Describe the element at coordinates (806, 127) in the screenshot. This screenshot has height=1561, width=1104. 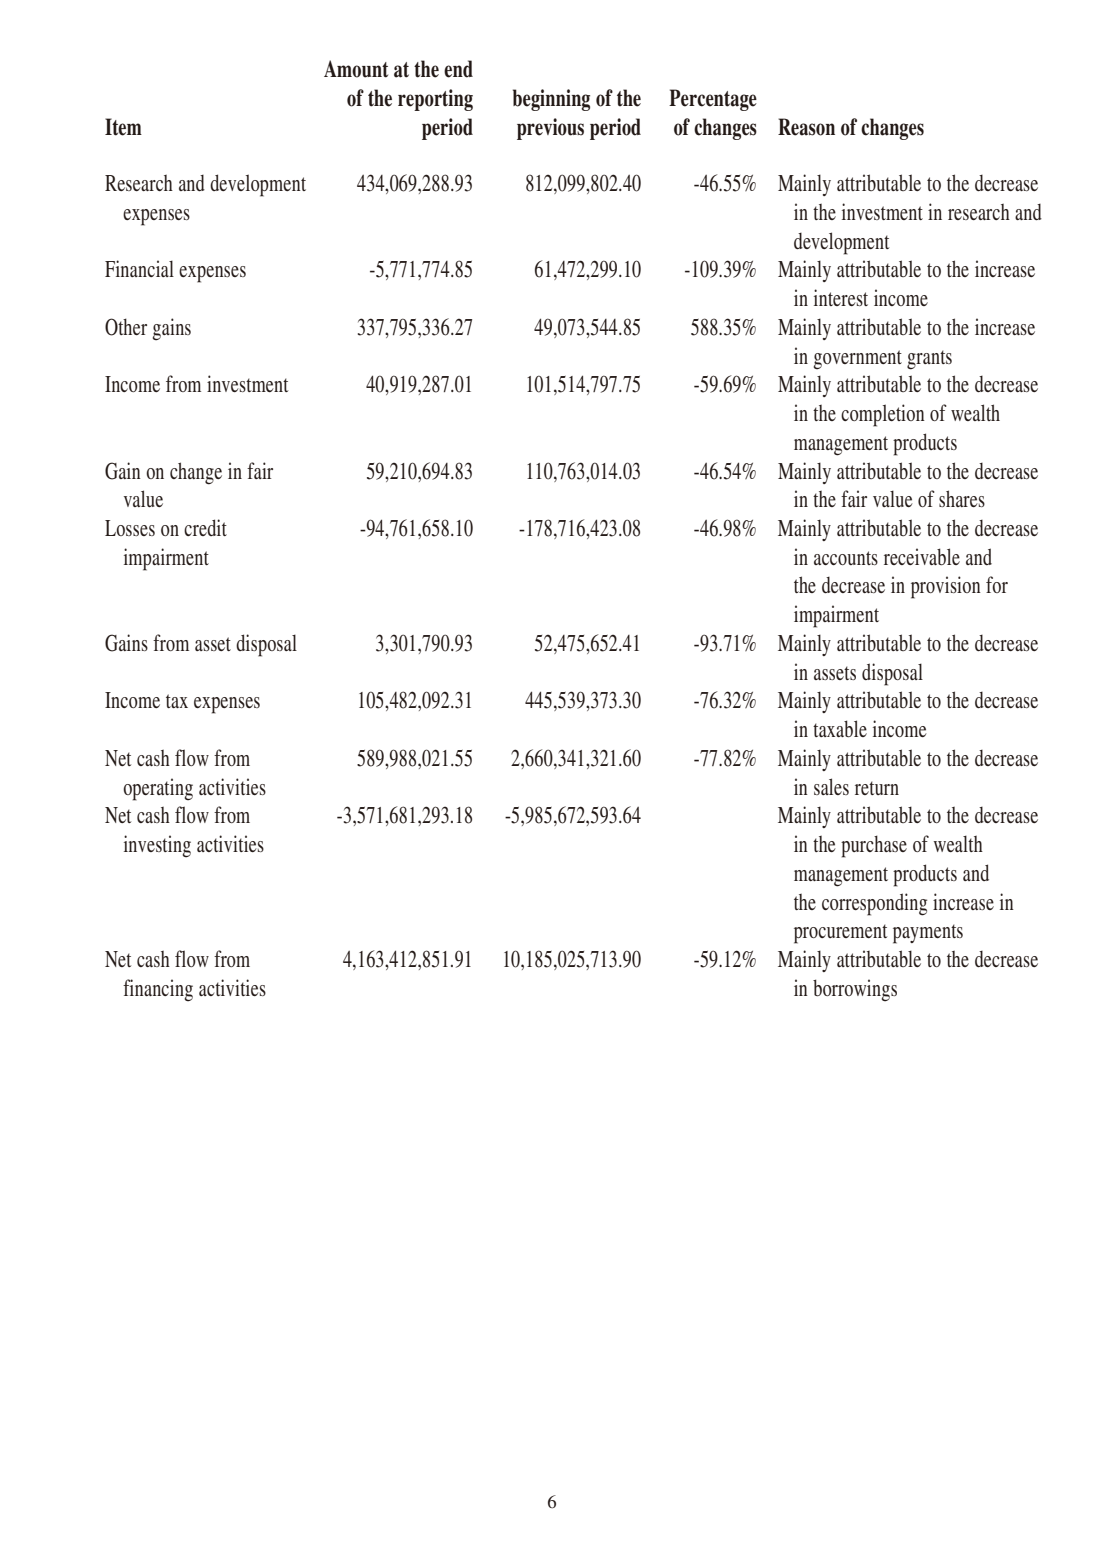
I see `Reason` at that location.
